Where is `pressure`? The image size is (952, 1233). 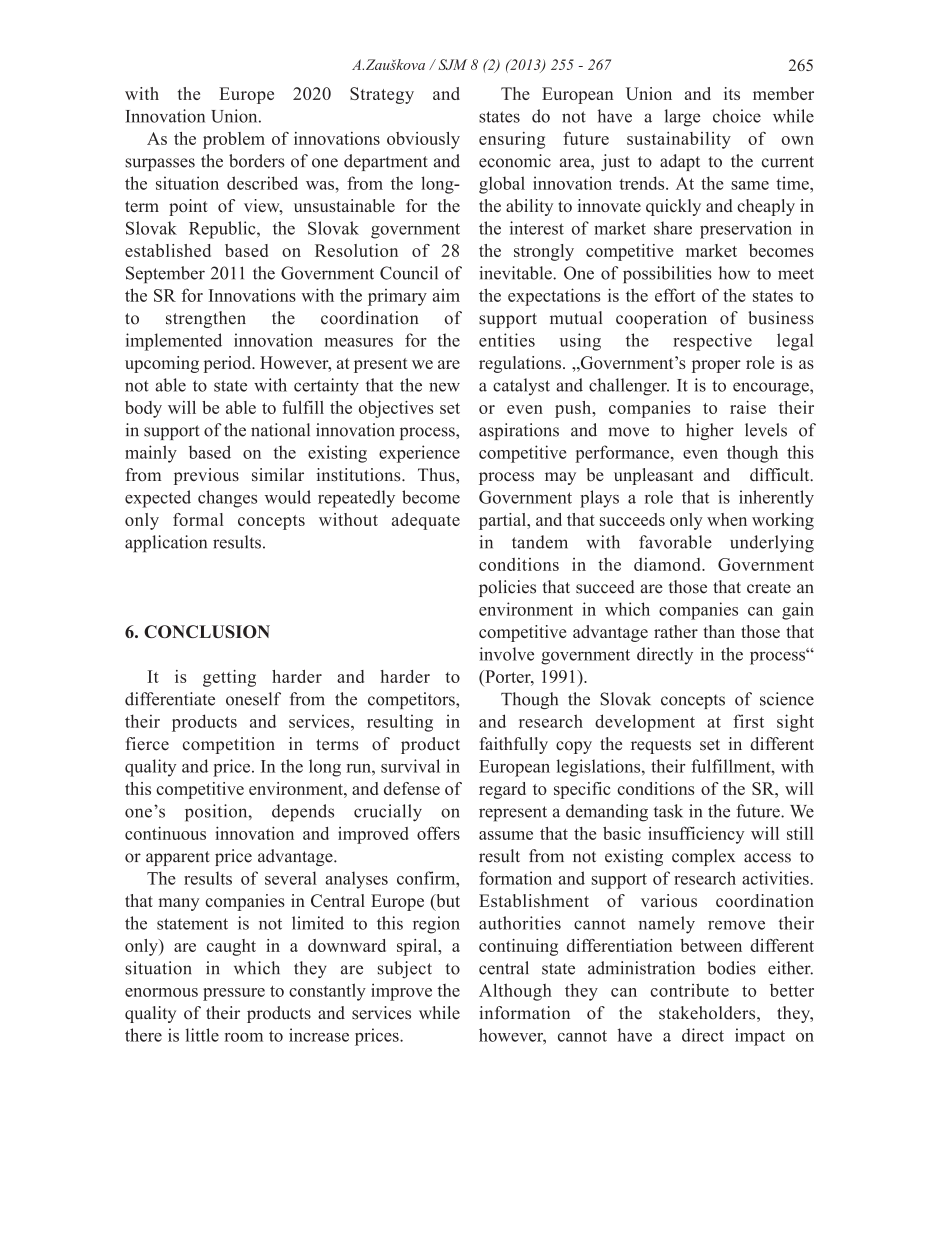
pressure is located at coordinates (234, 994).
